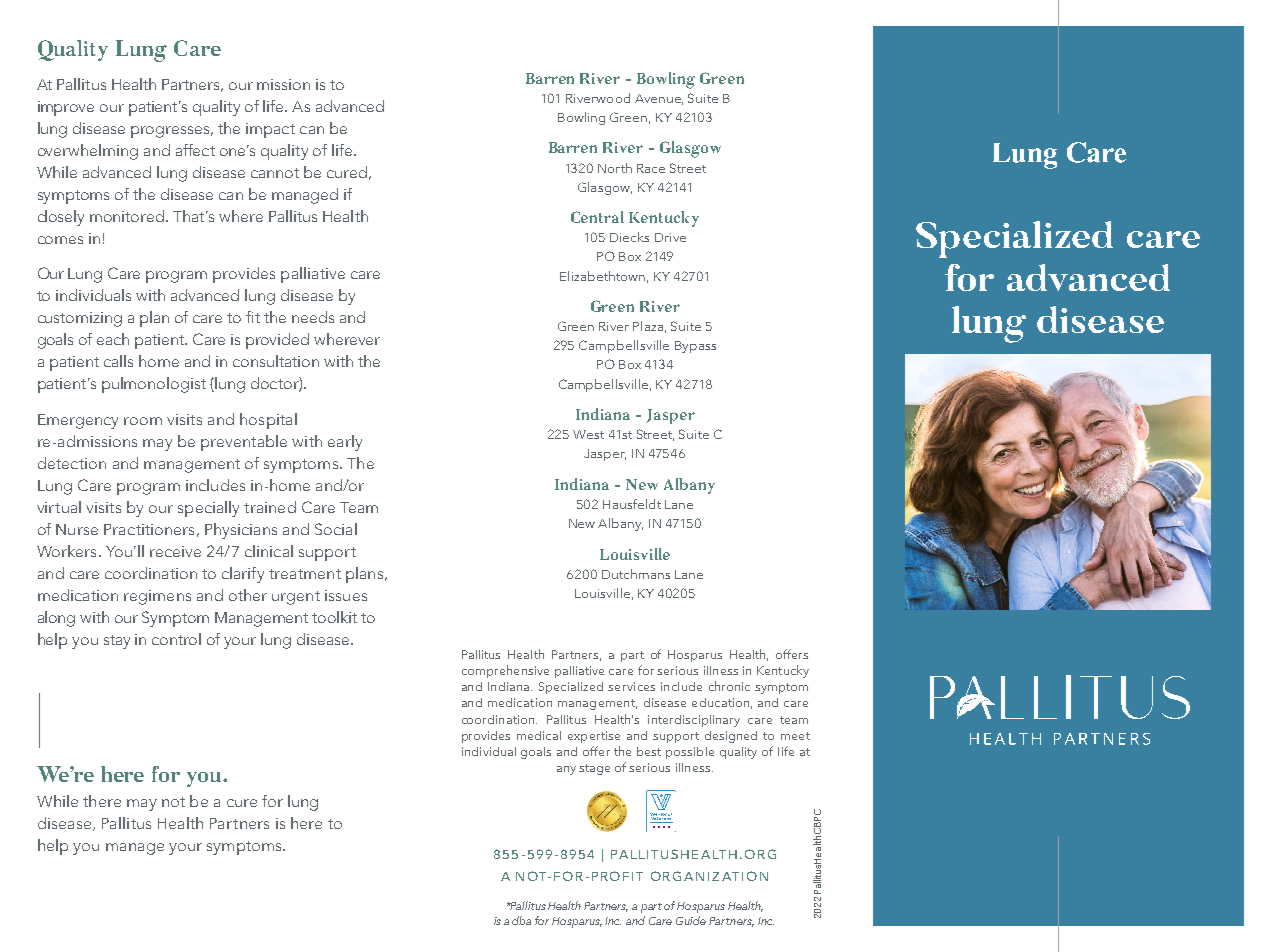  What do you see at coordinates (270, 130) in the page?
I see `impact` at bounding box center [270, 130].
